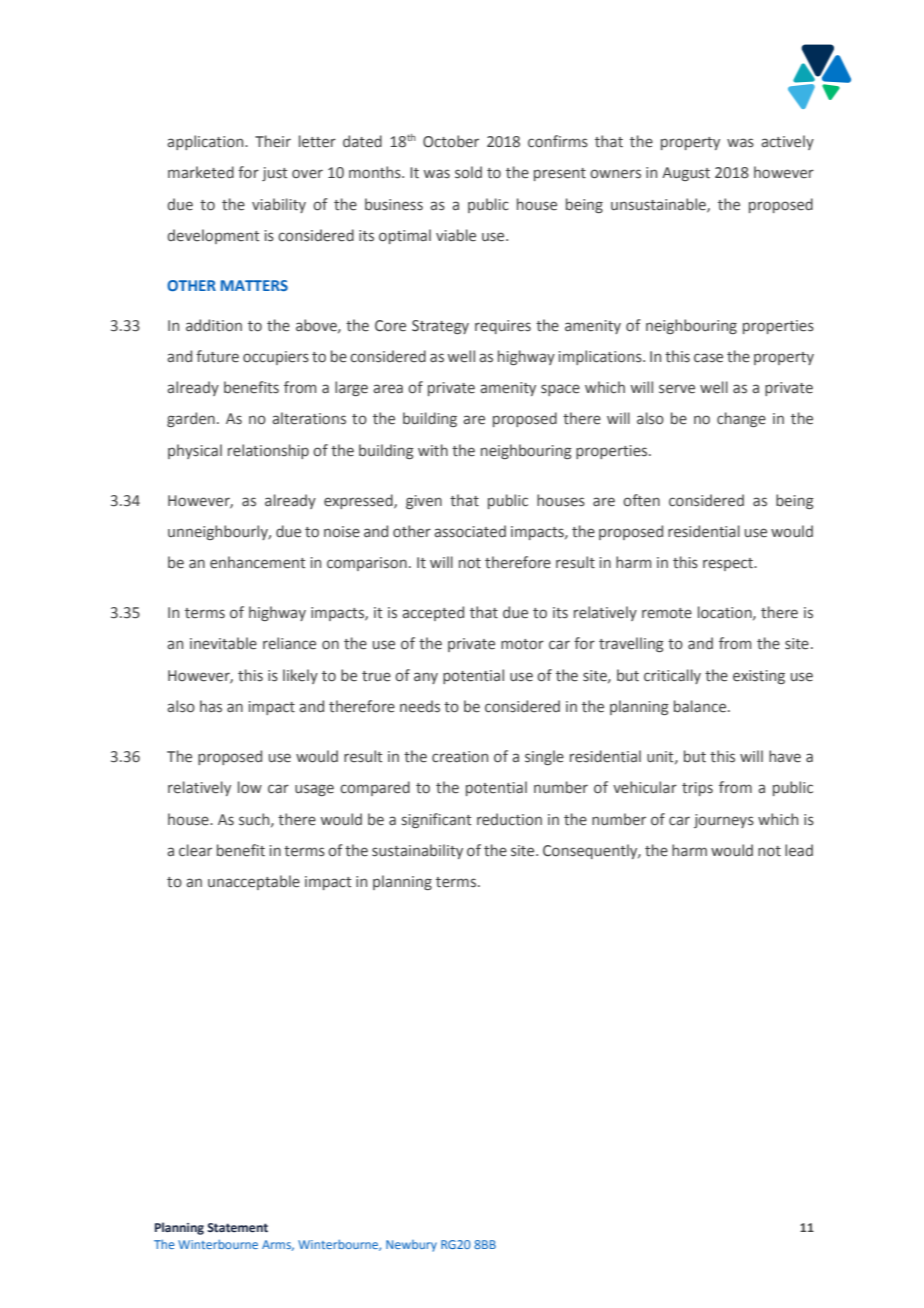  What do you see at coordinates (701, 706) in the screenshot?
I see `balance` at bounding box center [701, 706].
